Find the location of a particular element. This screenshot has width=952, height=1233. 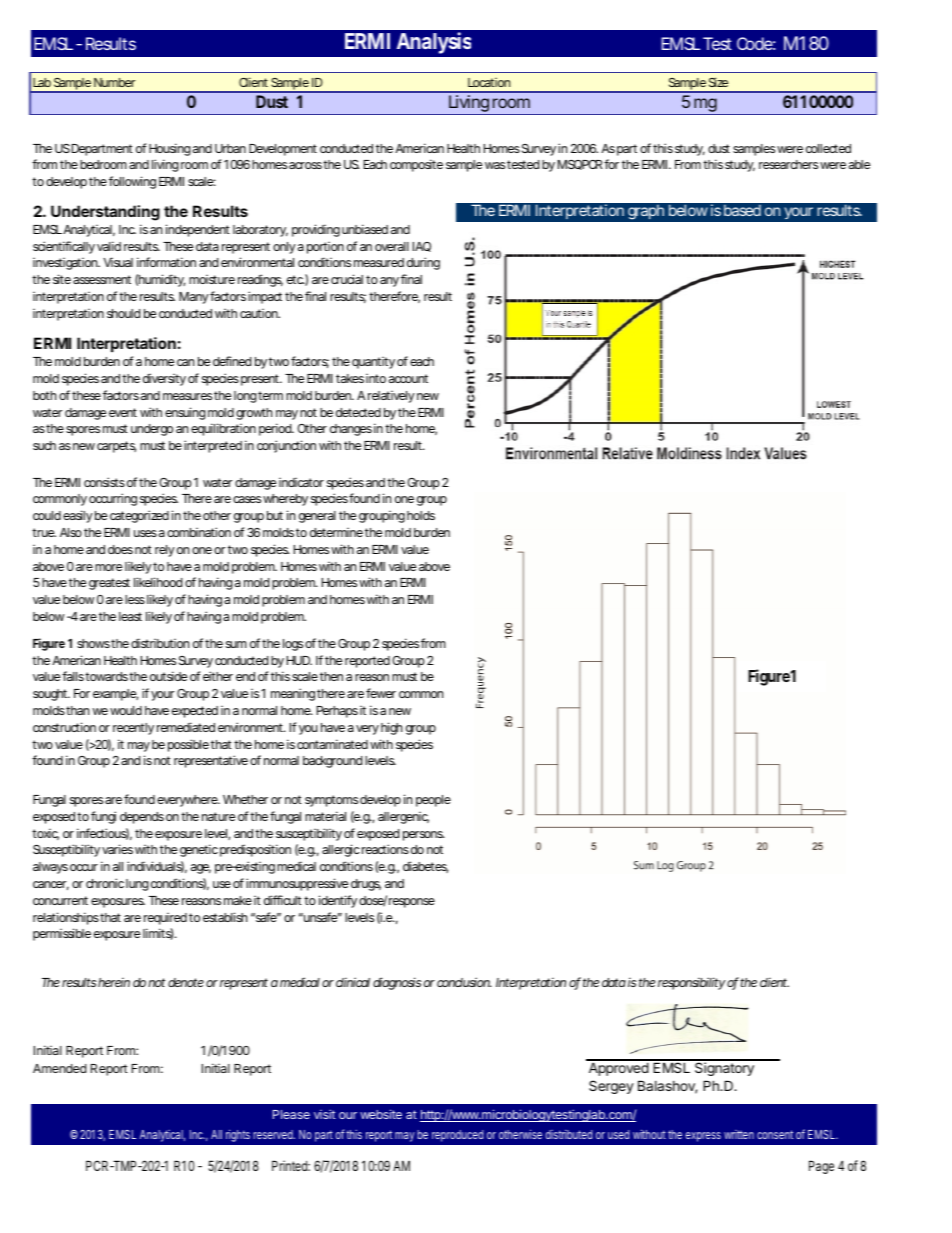

fewer is located at coordinates (381, 693).
